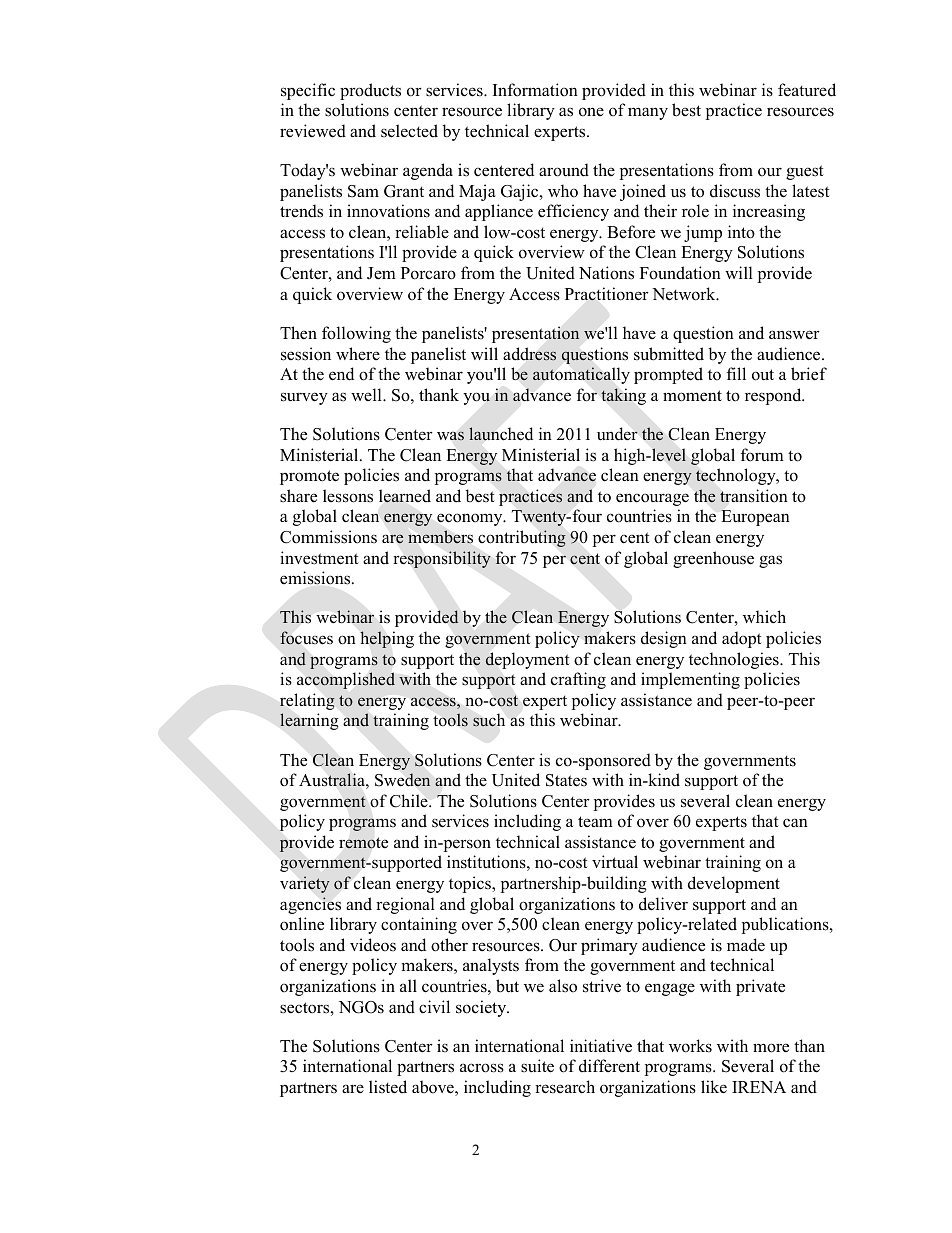 This page has width=952, height=1233. What do you see at coordinates (537, 1066) in the page?
I see `suite` at bounding box center [537, 1066].
